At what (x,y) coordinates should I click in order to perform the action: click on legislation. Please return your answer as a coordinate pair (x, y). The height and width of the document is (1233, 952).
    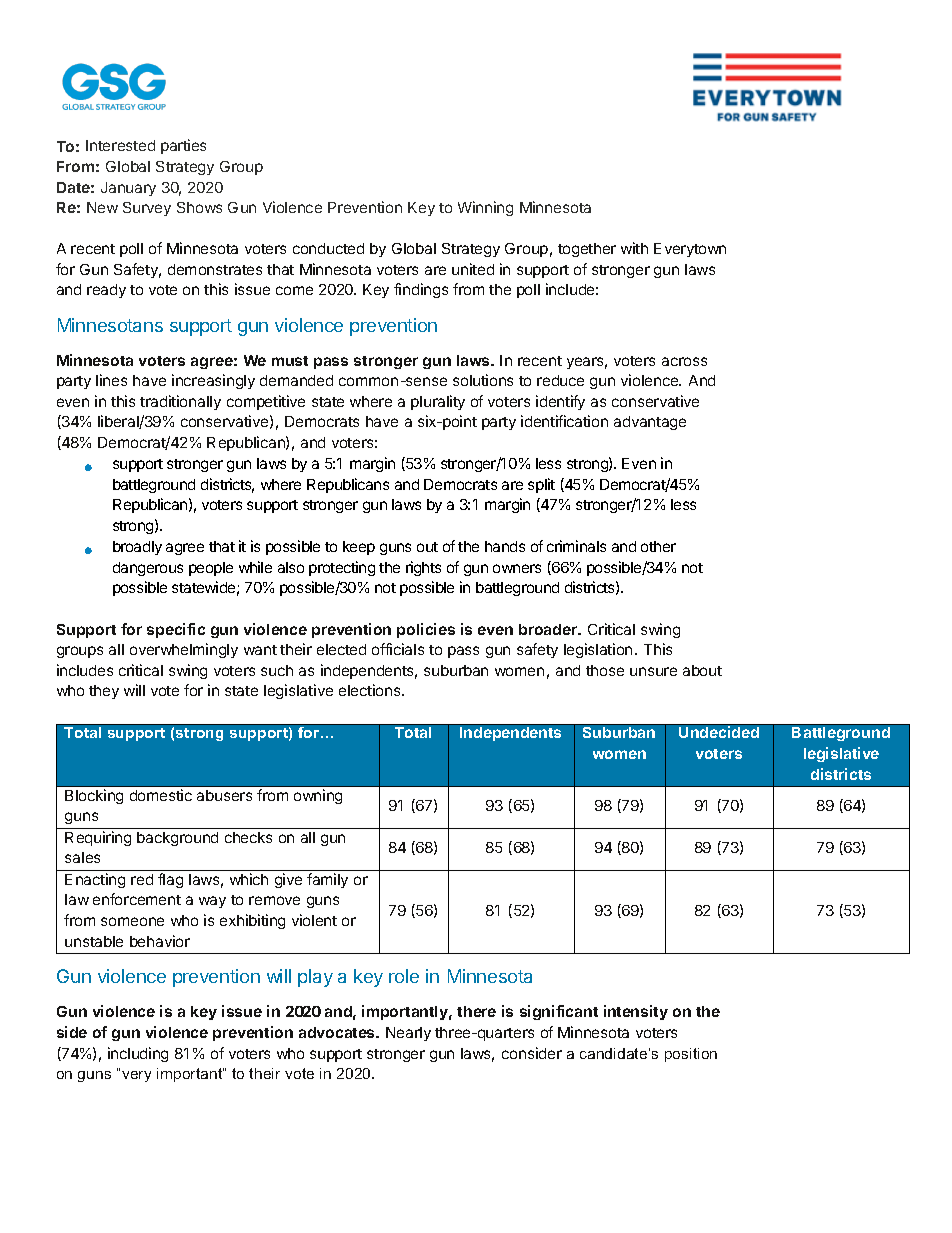
    Looking at the image, I should click on (598, 650).
